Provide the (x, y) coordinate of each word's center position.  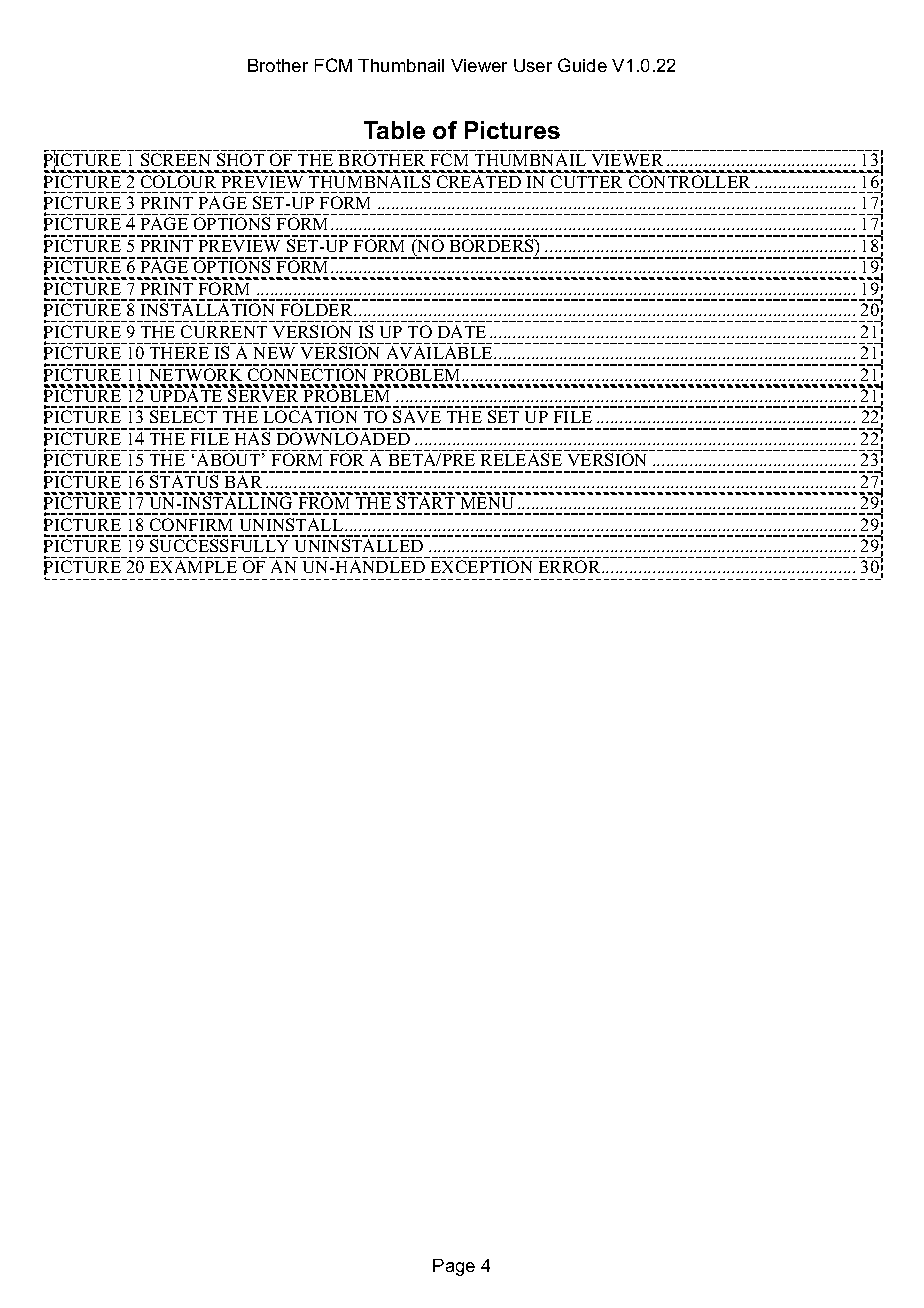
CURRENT (224, 331)
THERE (179, 353)
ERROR (571, 566)
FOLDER (318, 309)
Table (394, 130)
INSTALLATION (207, 309)
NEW (274, 353)
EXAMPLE (193, 566)
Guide (582, 65)
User (533, 65)
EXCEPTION (481, 566)
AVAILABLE (441, 352)
